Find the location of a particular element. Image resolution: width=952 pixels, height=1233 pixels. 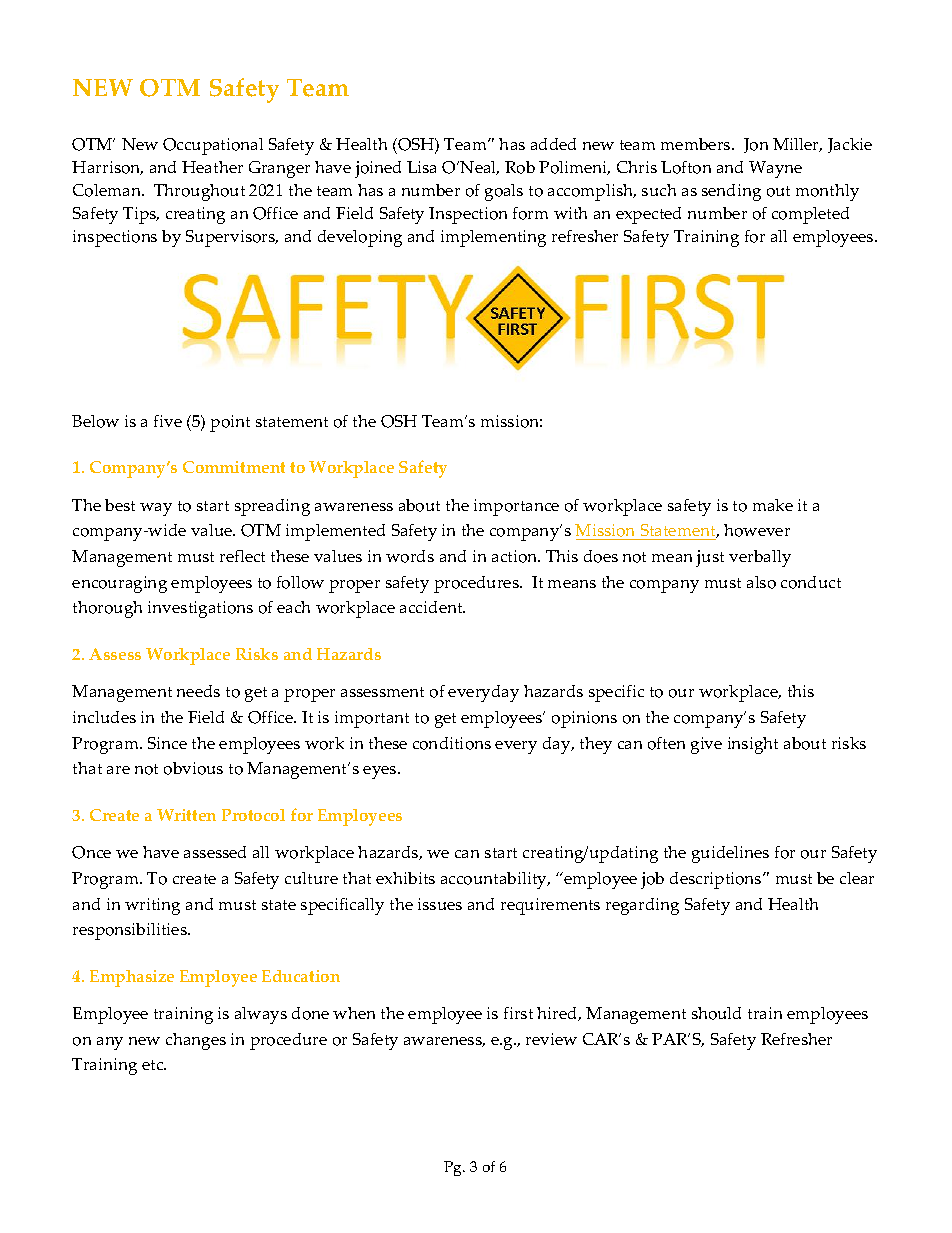

accident is located at coordinates (432, 607).
